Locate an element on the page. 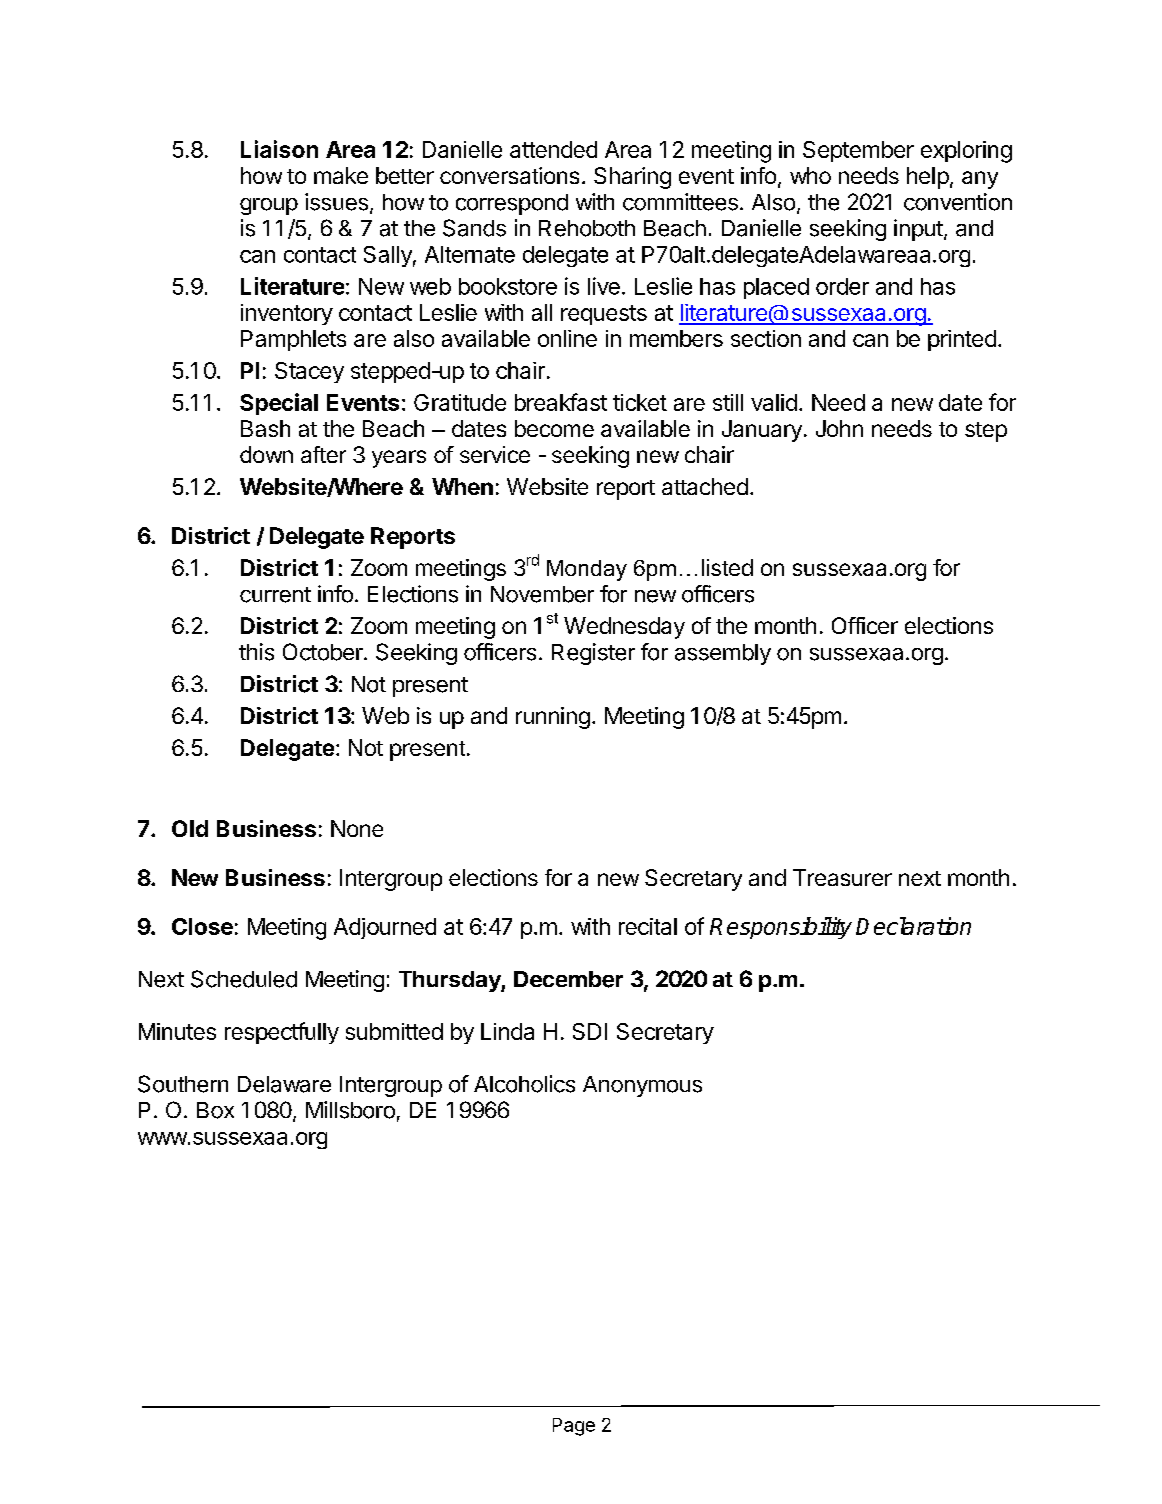 The image size is (1162, 1504). Anonymous is located at coordinates (642, 1086).
